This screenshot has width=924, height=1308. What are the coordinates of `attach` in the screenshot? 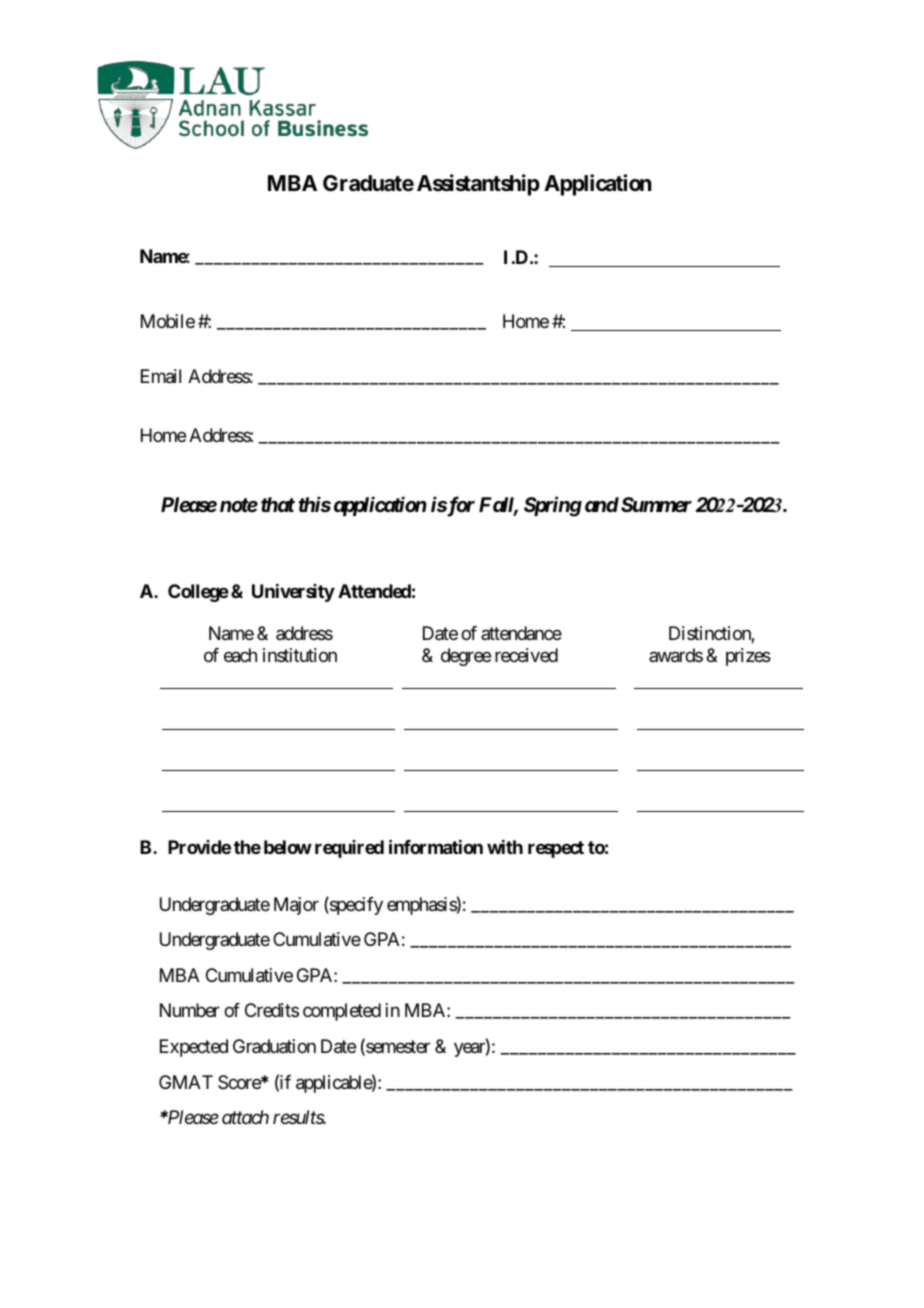 It's located at (245, 1117).
